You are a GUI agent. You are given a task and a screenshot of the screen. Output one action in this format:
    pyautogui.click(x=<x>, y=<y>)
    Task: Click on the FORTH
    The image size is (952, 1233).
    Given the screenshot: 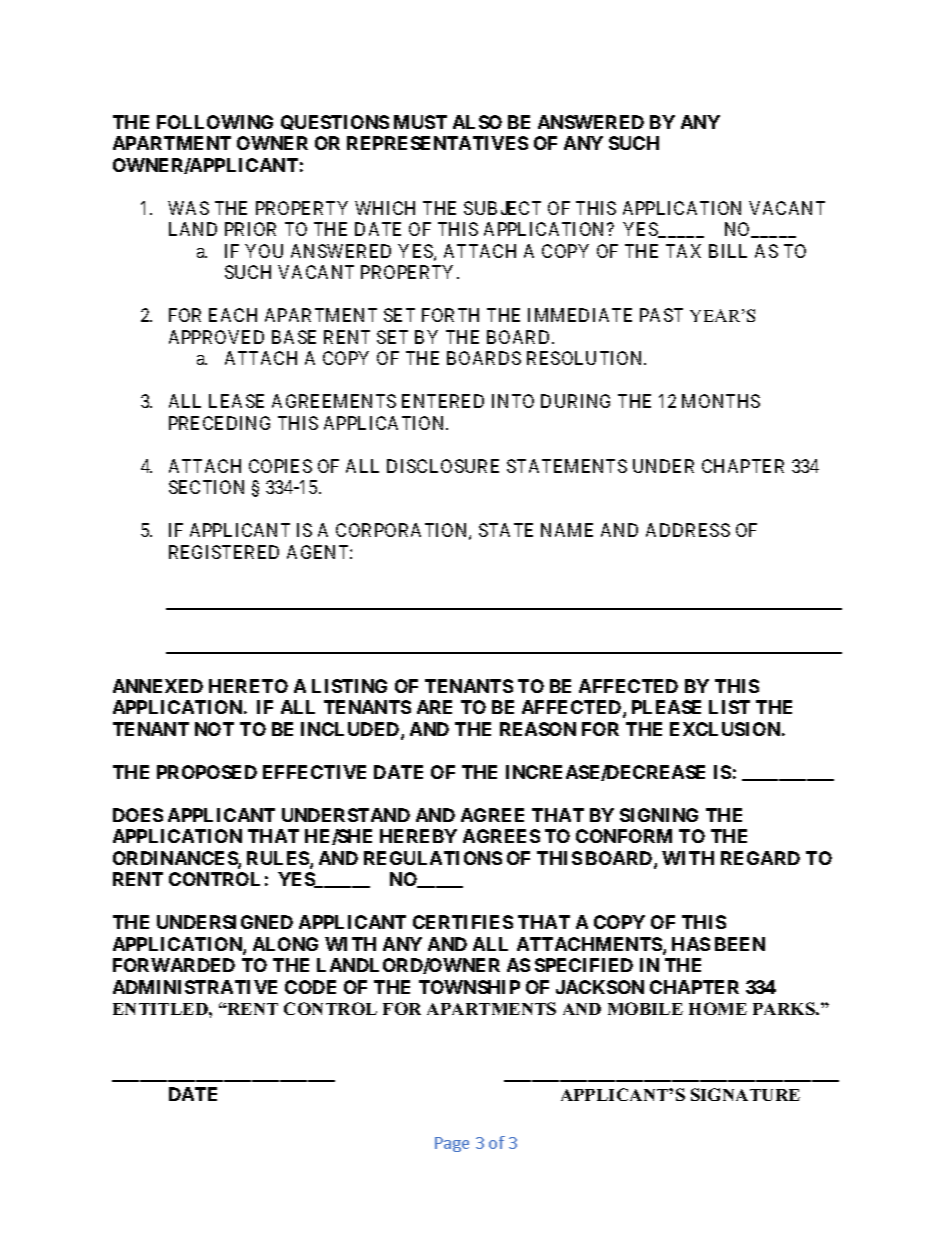 What is the action you would take?
    pyautogui.click(x=450, y=315)
